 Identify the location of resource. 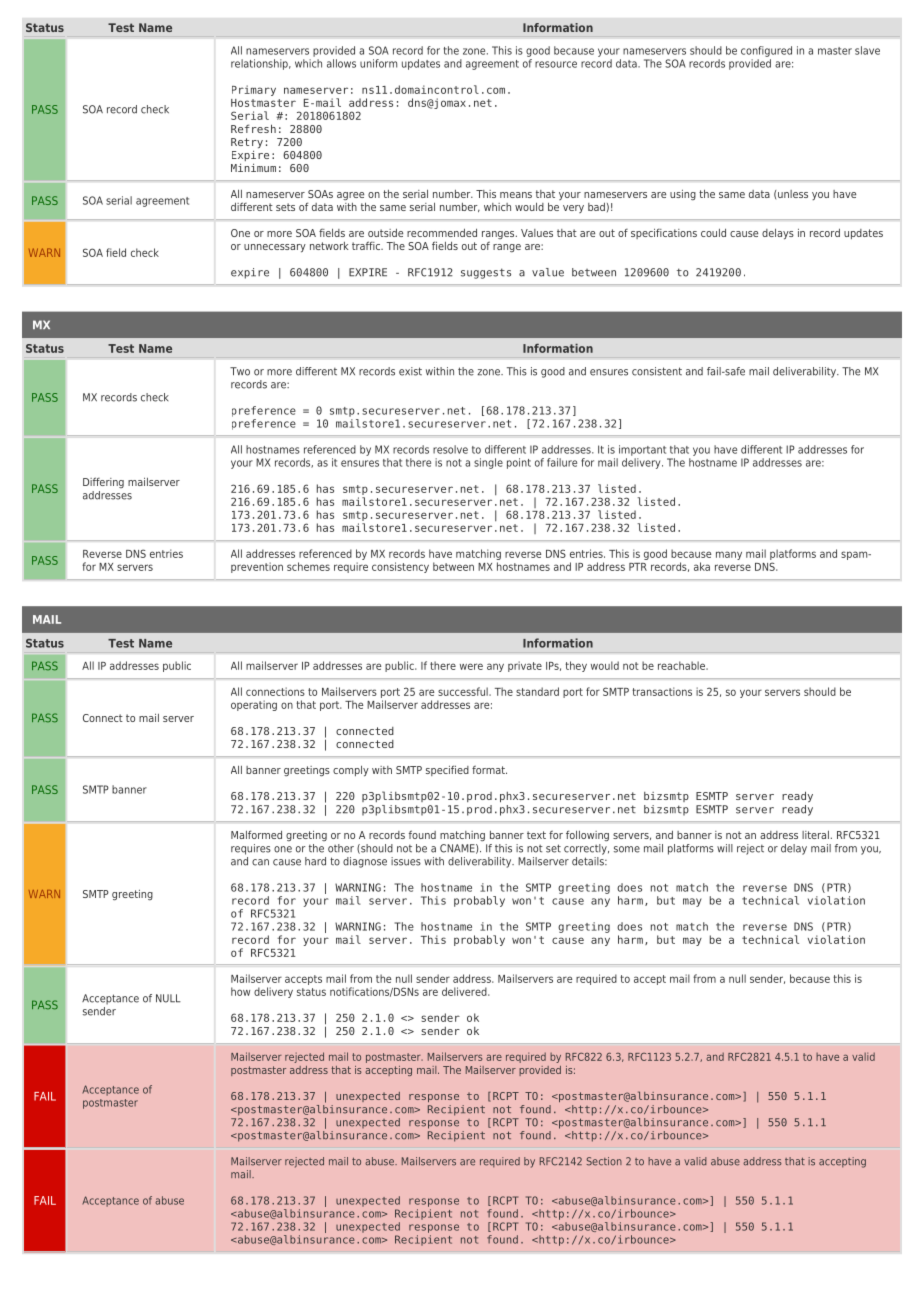
(556, 64).
